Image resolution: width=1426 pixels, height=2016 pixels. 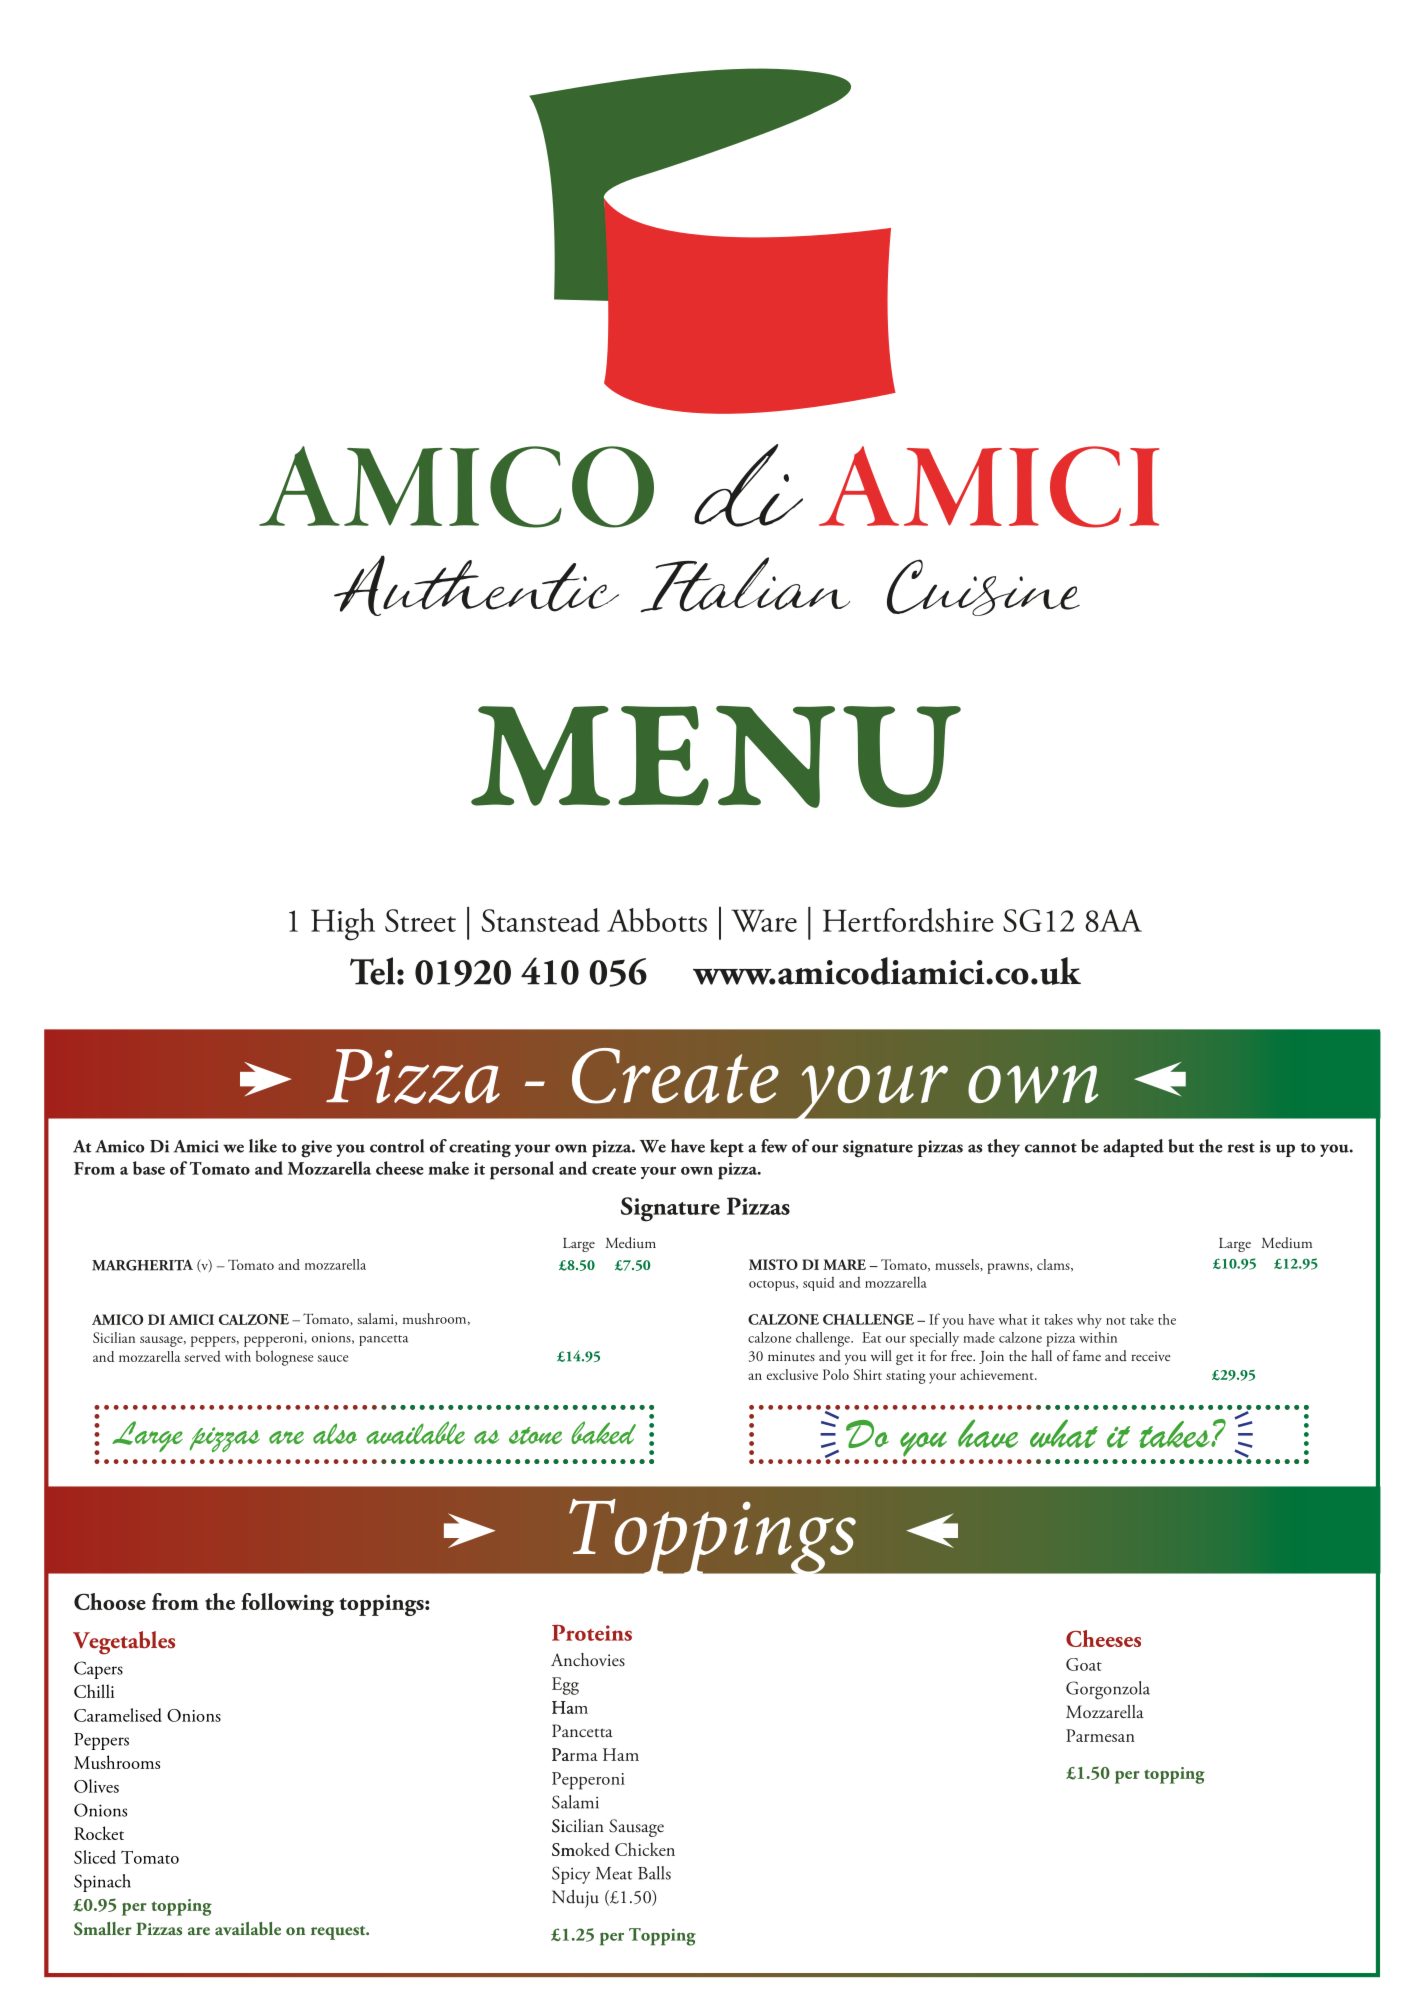 What do you see at coordinates (645, 1849) in the screenshot?
I see `Chicken` at bounding box center [645, 1849].
